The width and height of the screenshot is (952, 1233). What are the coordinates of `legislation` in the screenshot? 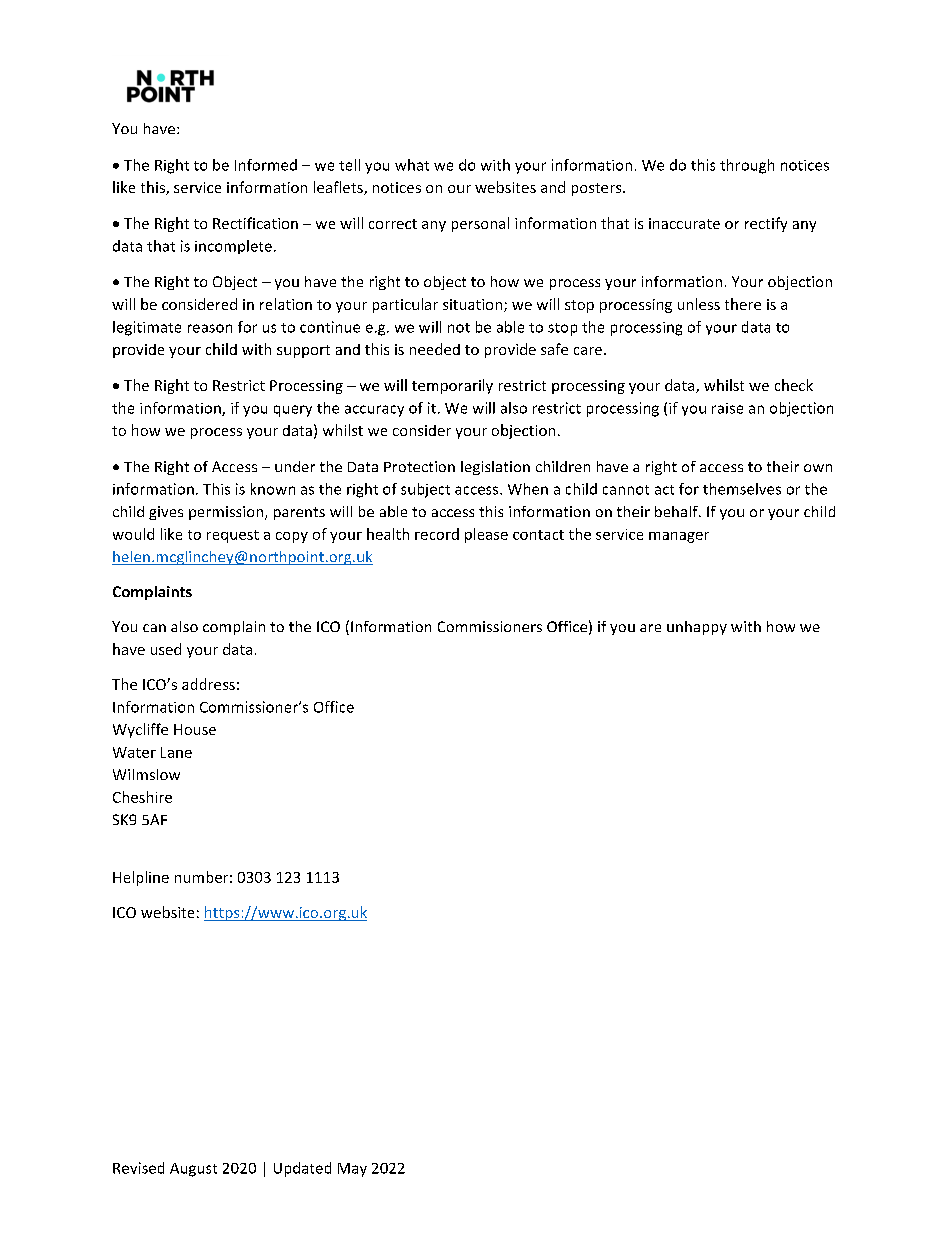 It's located at (495, 468).
